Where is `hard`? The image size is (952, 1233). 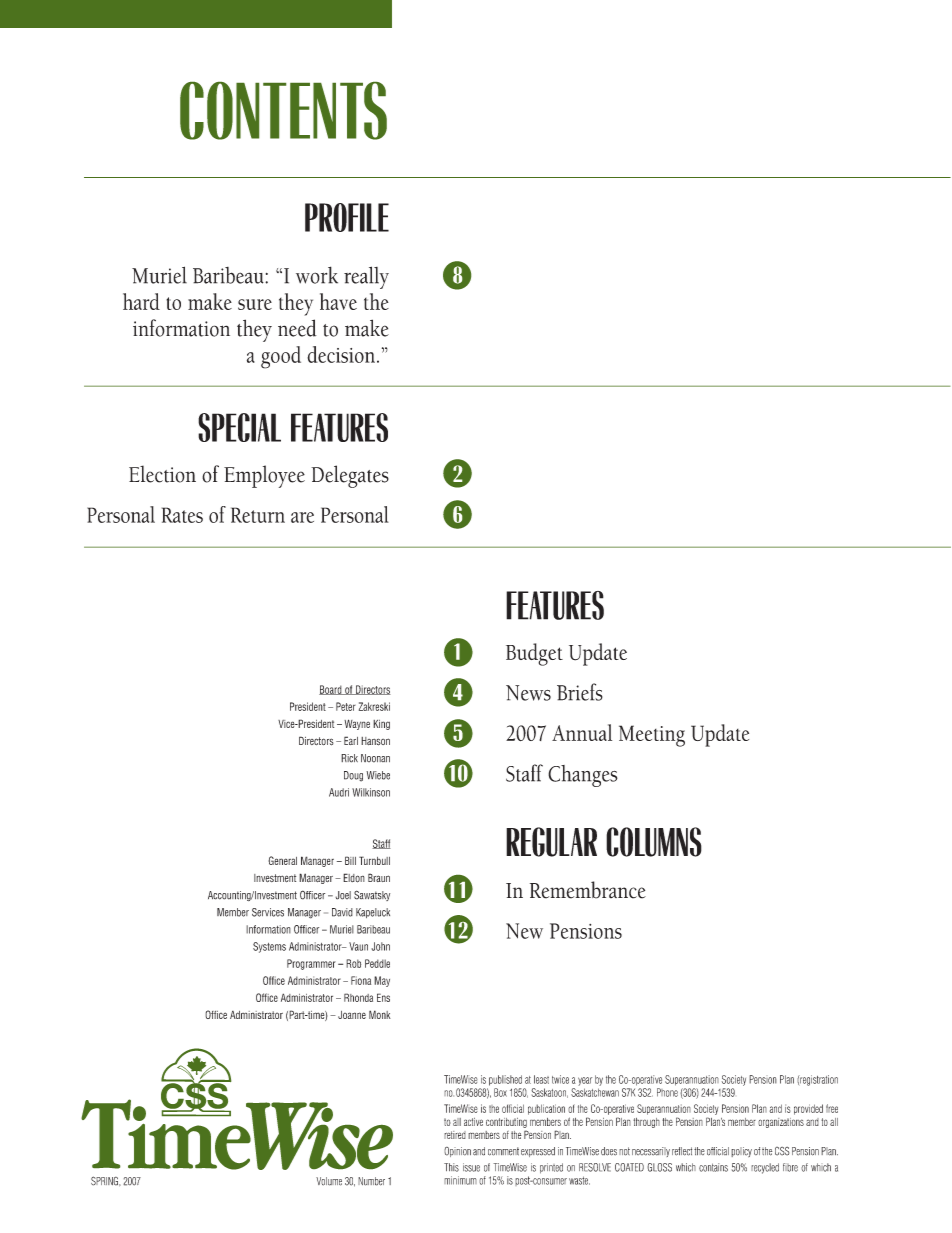
hard is located at coordinates (141, 301).
